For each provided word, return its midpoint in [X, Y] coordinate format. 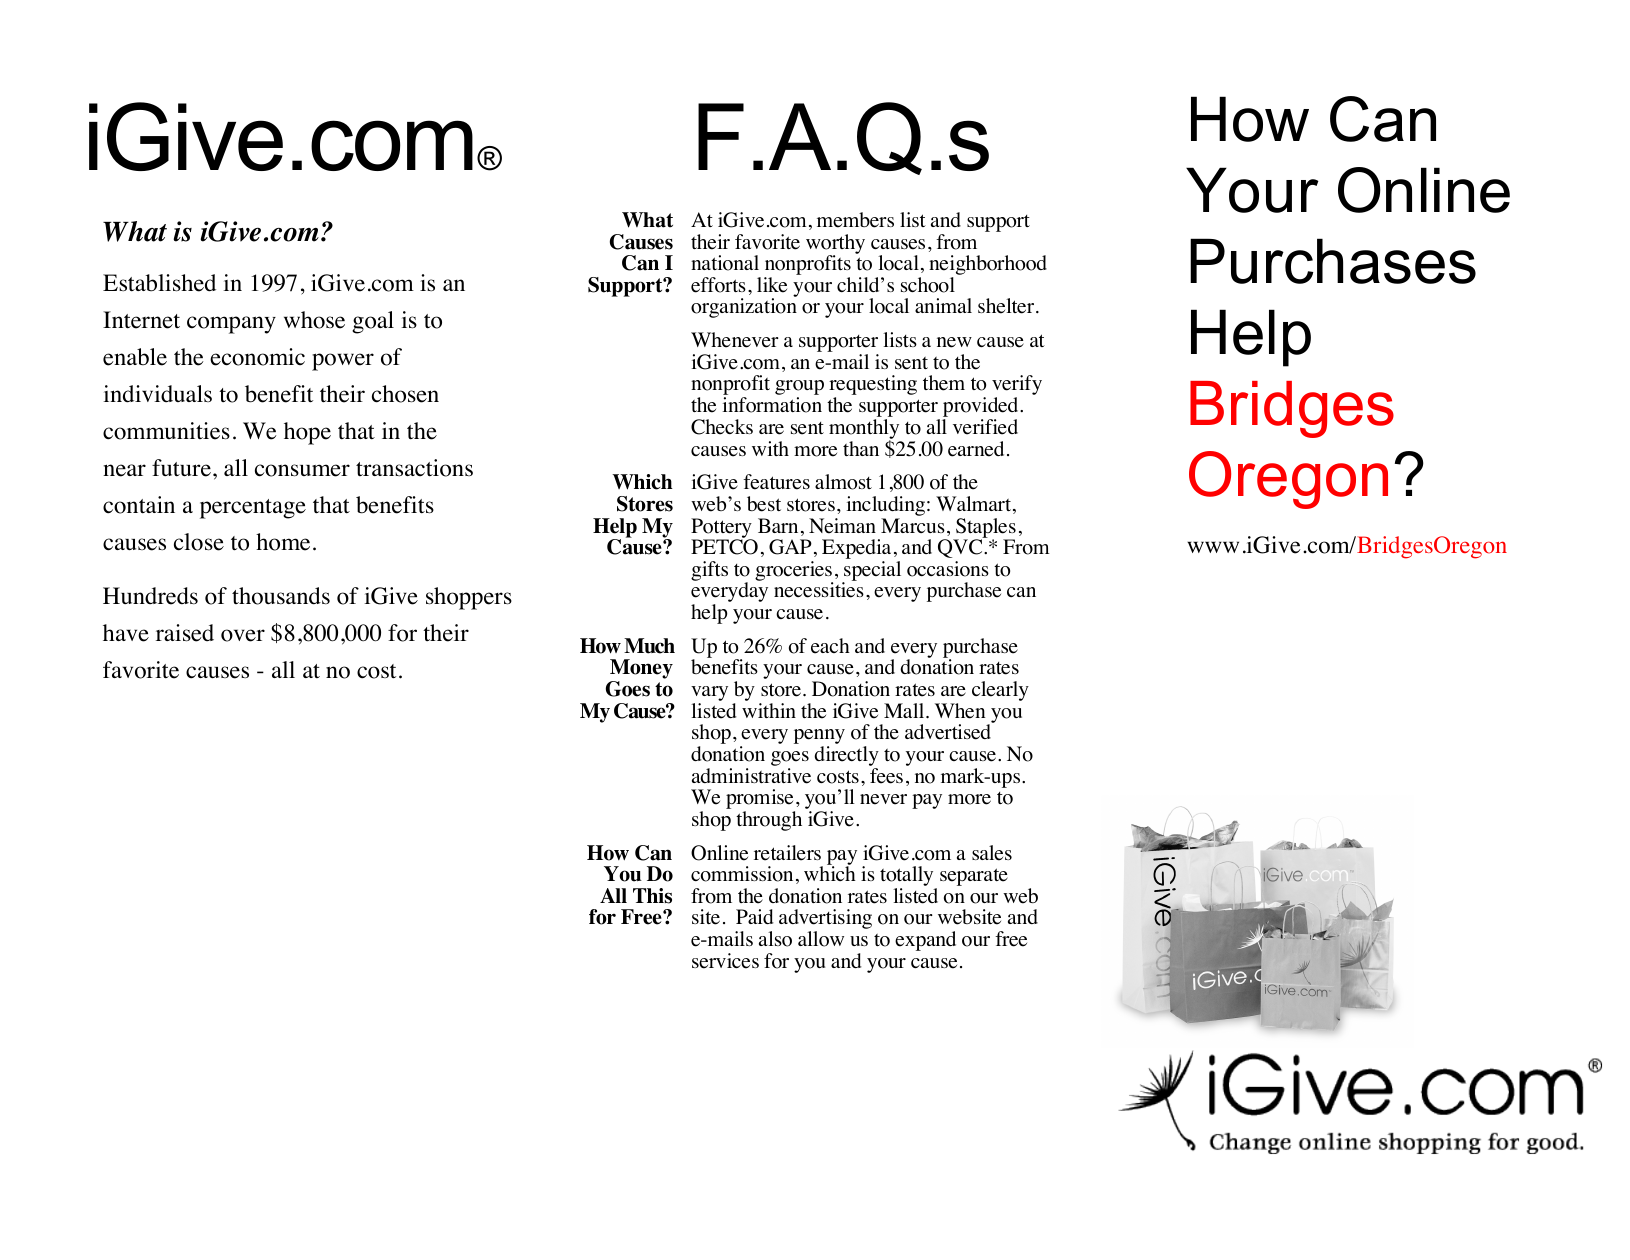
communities [166, 431]
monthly [865, 430]
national [725, 263]
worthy [835, 245]
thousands [281, 596]
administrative [751, 776]
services [725, 961]
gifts [709, 571]
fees [886, 776]
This [652, 896]
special [871, 572]
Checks [722, 427]
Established [159, 283]
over [243, 635]
